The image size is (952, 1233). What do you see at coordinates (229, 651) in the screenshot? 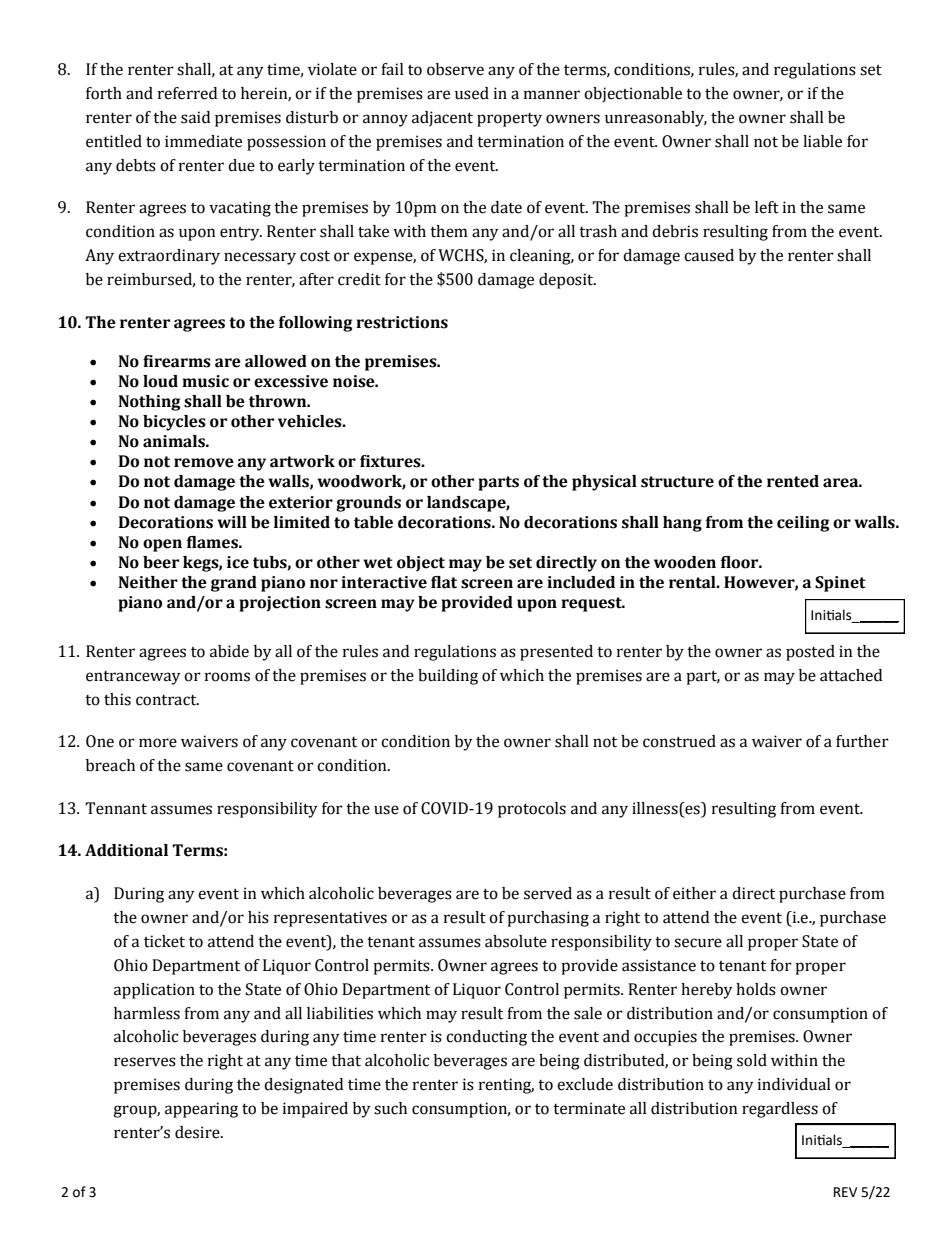
I see `abide` at bounding box center [229, 651].
